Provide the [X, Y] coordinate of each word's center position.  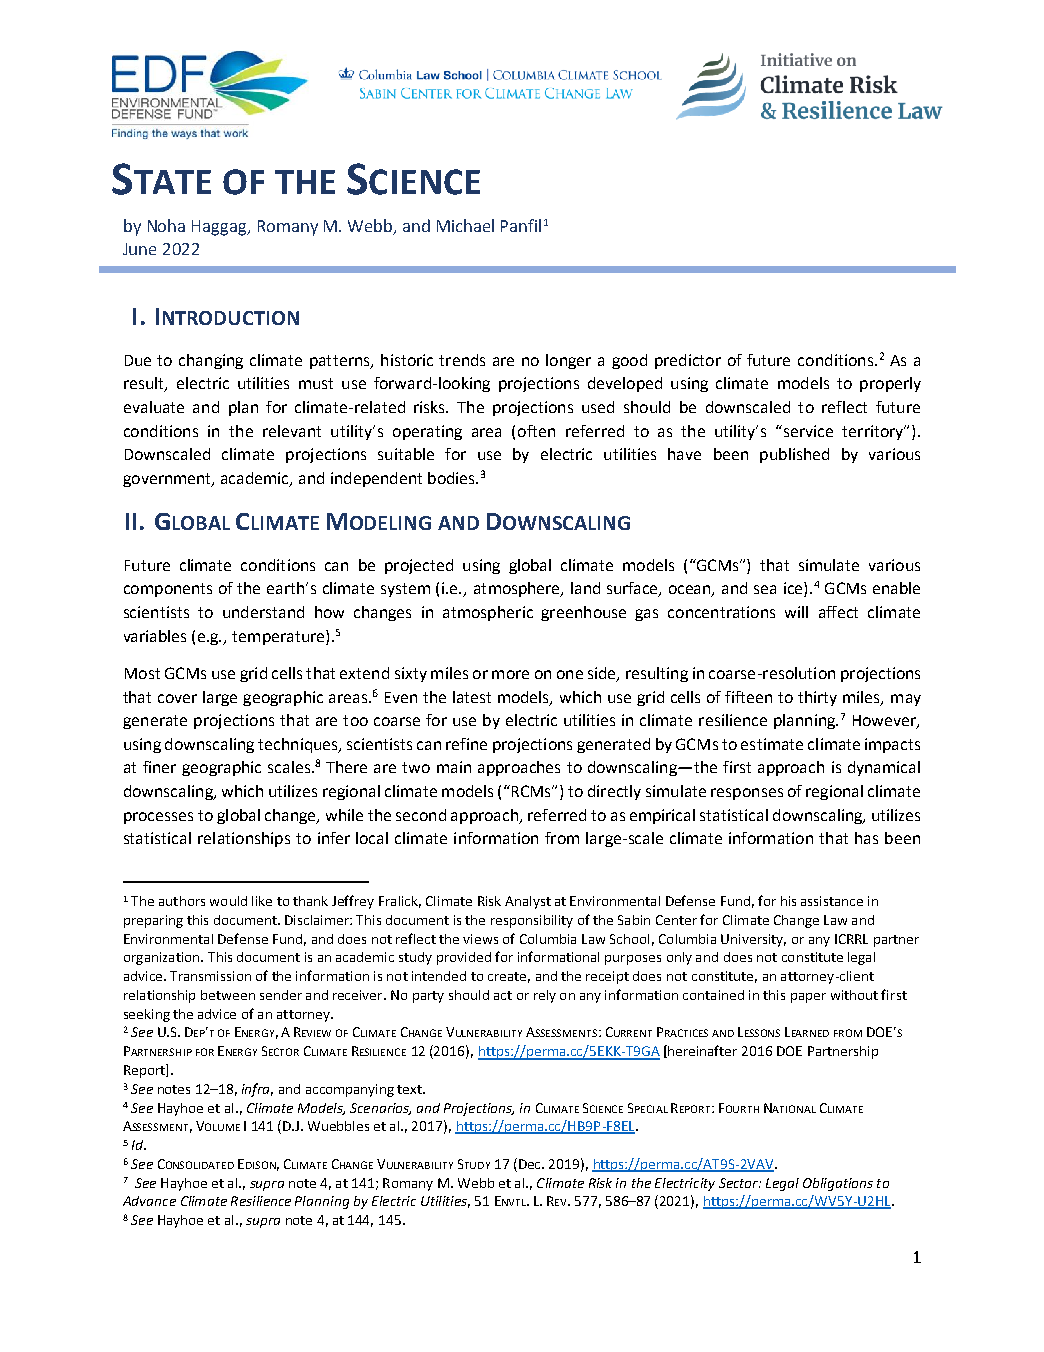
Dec [531, 1164]
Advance [149, 1201]
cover [177, 698]
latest [472, 697]
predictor [688, 361]
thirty [817, 698]
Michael [465, 225]
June [139, 249]
